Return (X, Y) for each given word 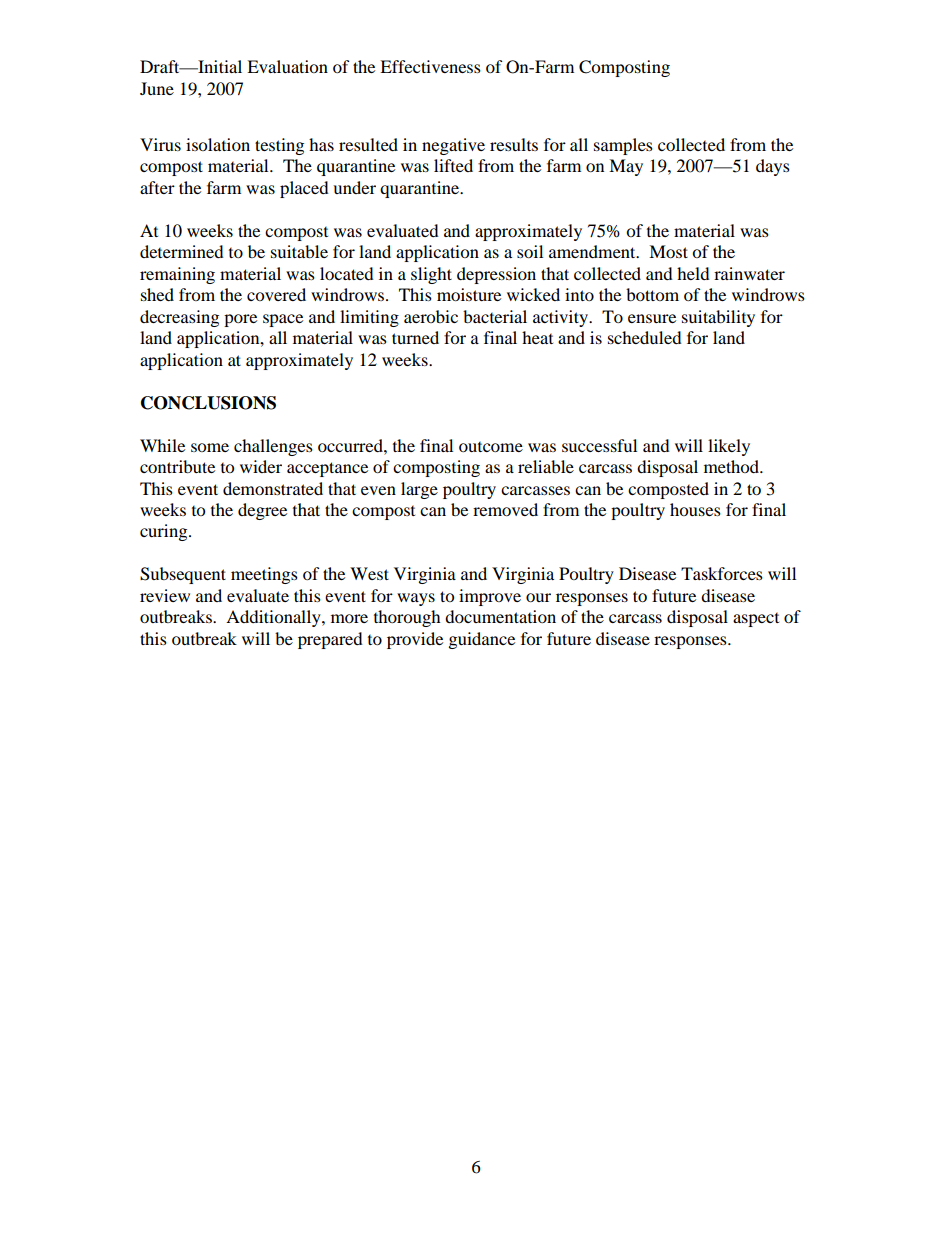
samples (623, 146)
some (210, 447)
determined (182, 251)
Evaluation (287, 66)
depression (496, 275)
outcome (491, 447)
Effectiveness (430, 66)
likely (729, 447)
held (693, 273)
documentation (500, 616)
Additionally (274, 618)
